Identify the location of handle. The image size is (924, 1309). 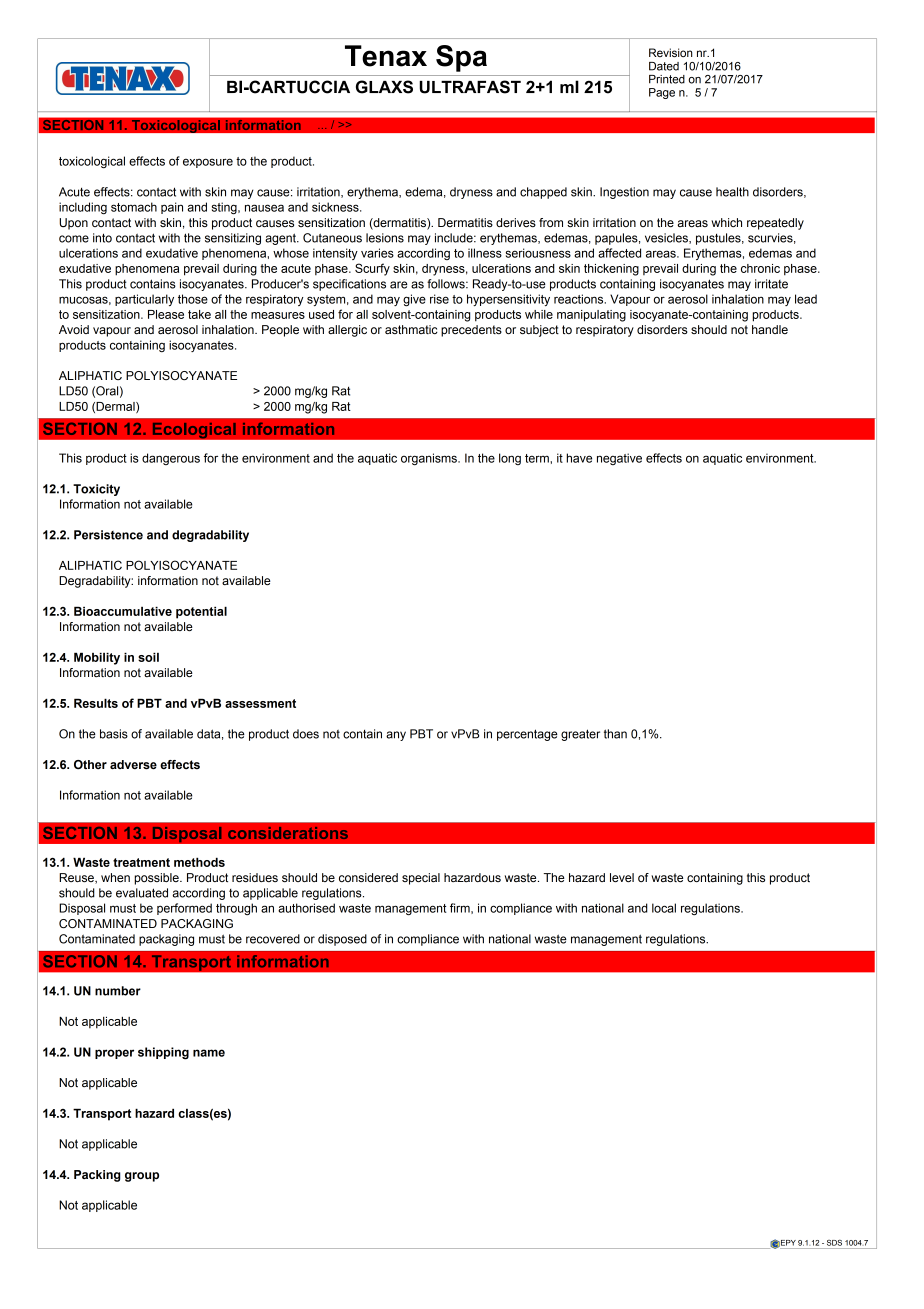
(770, 329).
